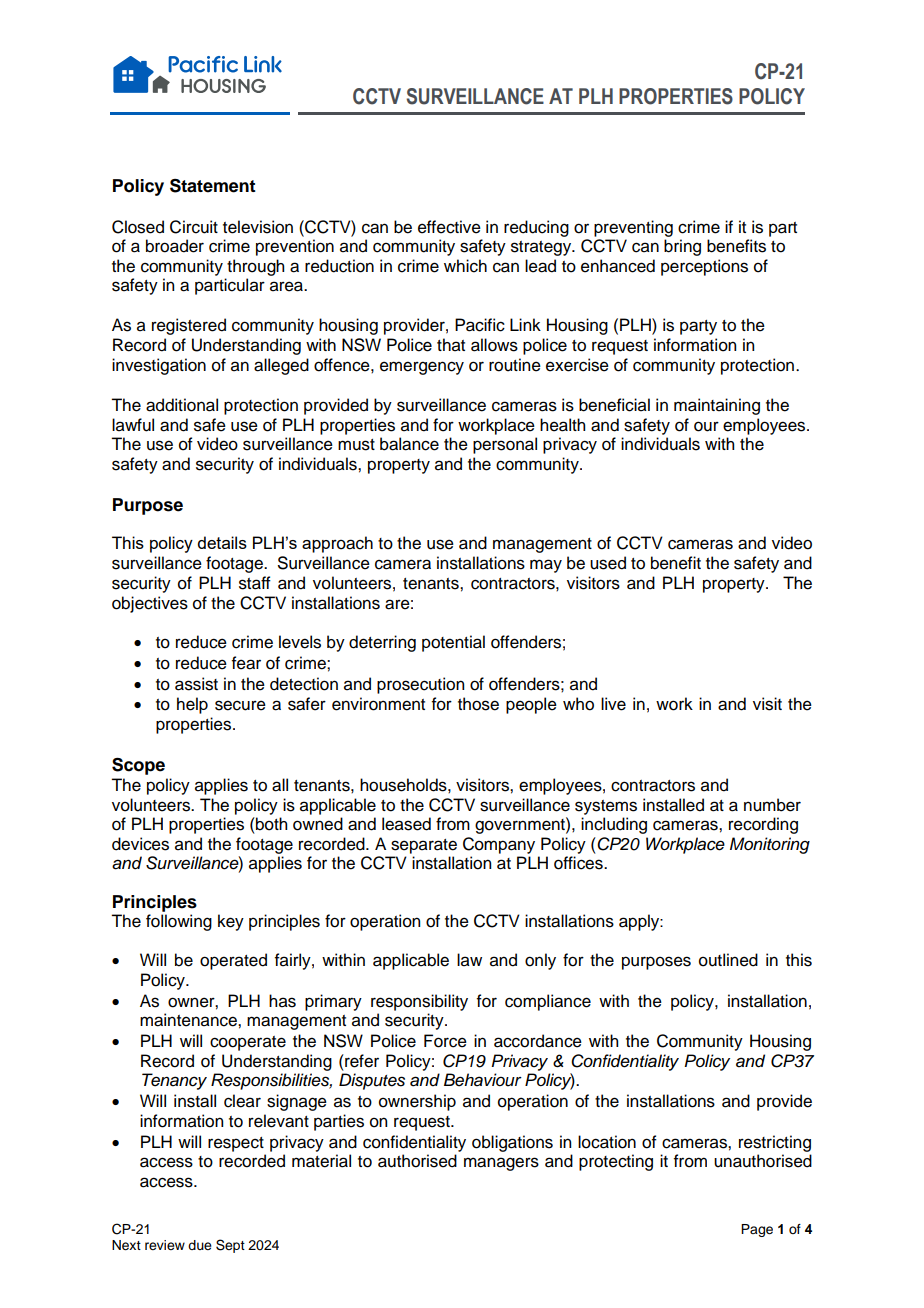 This document has height=1308, width=924. I want to click on live, so click(613, 704).
